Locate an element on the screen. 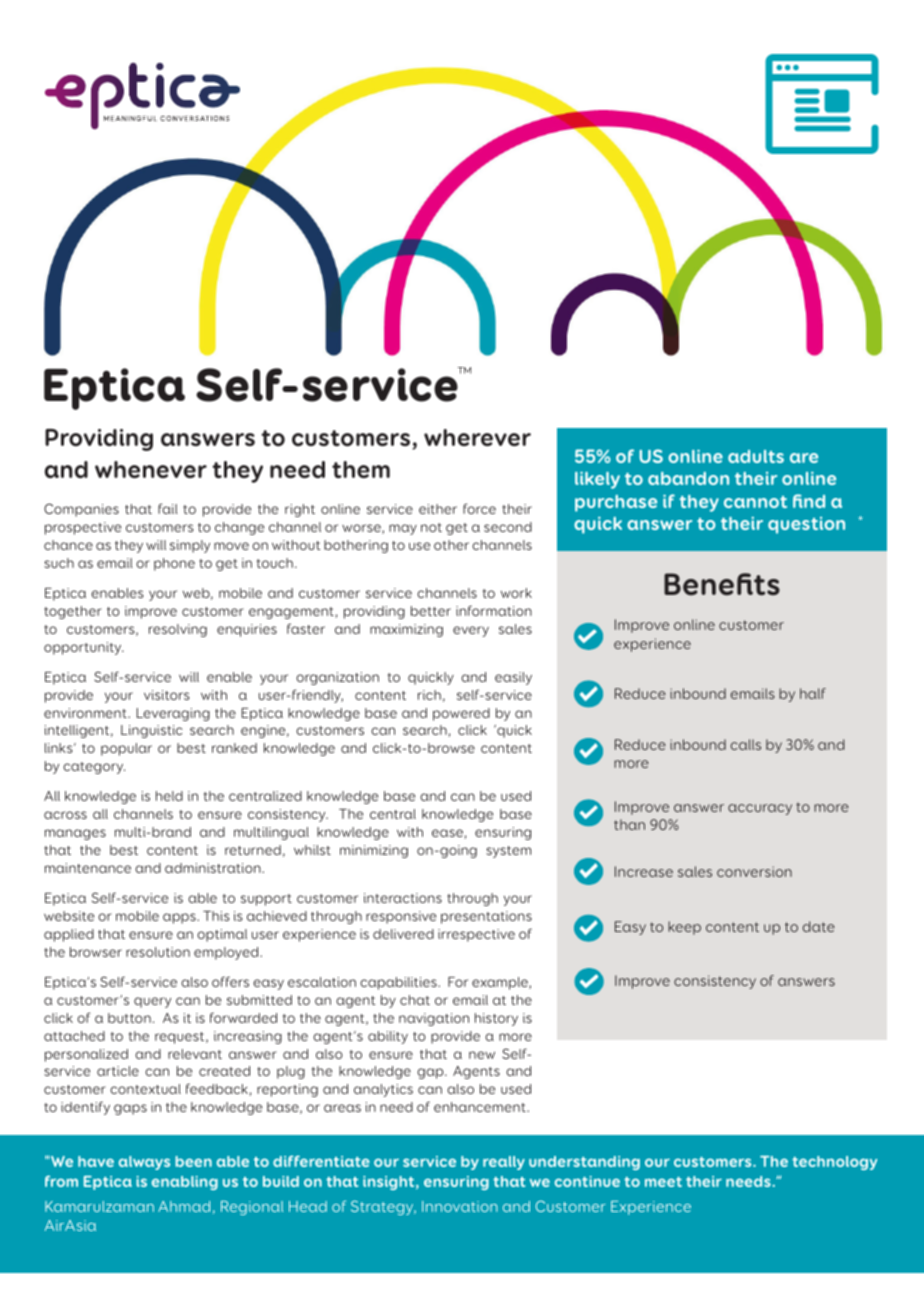  adults is located at coordinates (756, 456).
